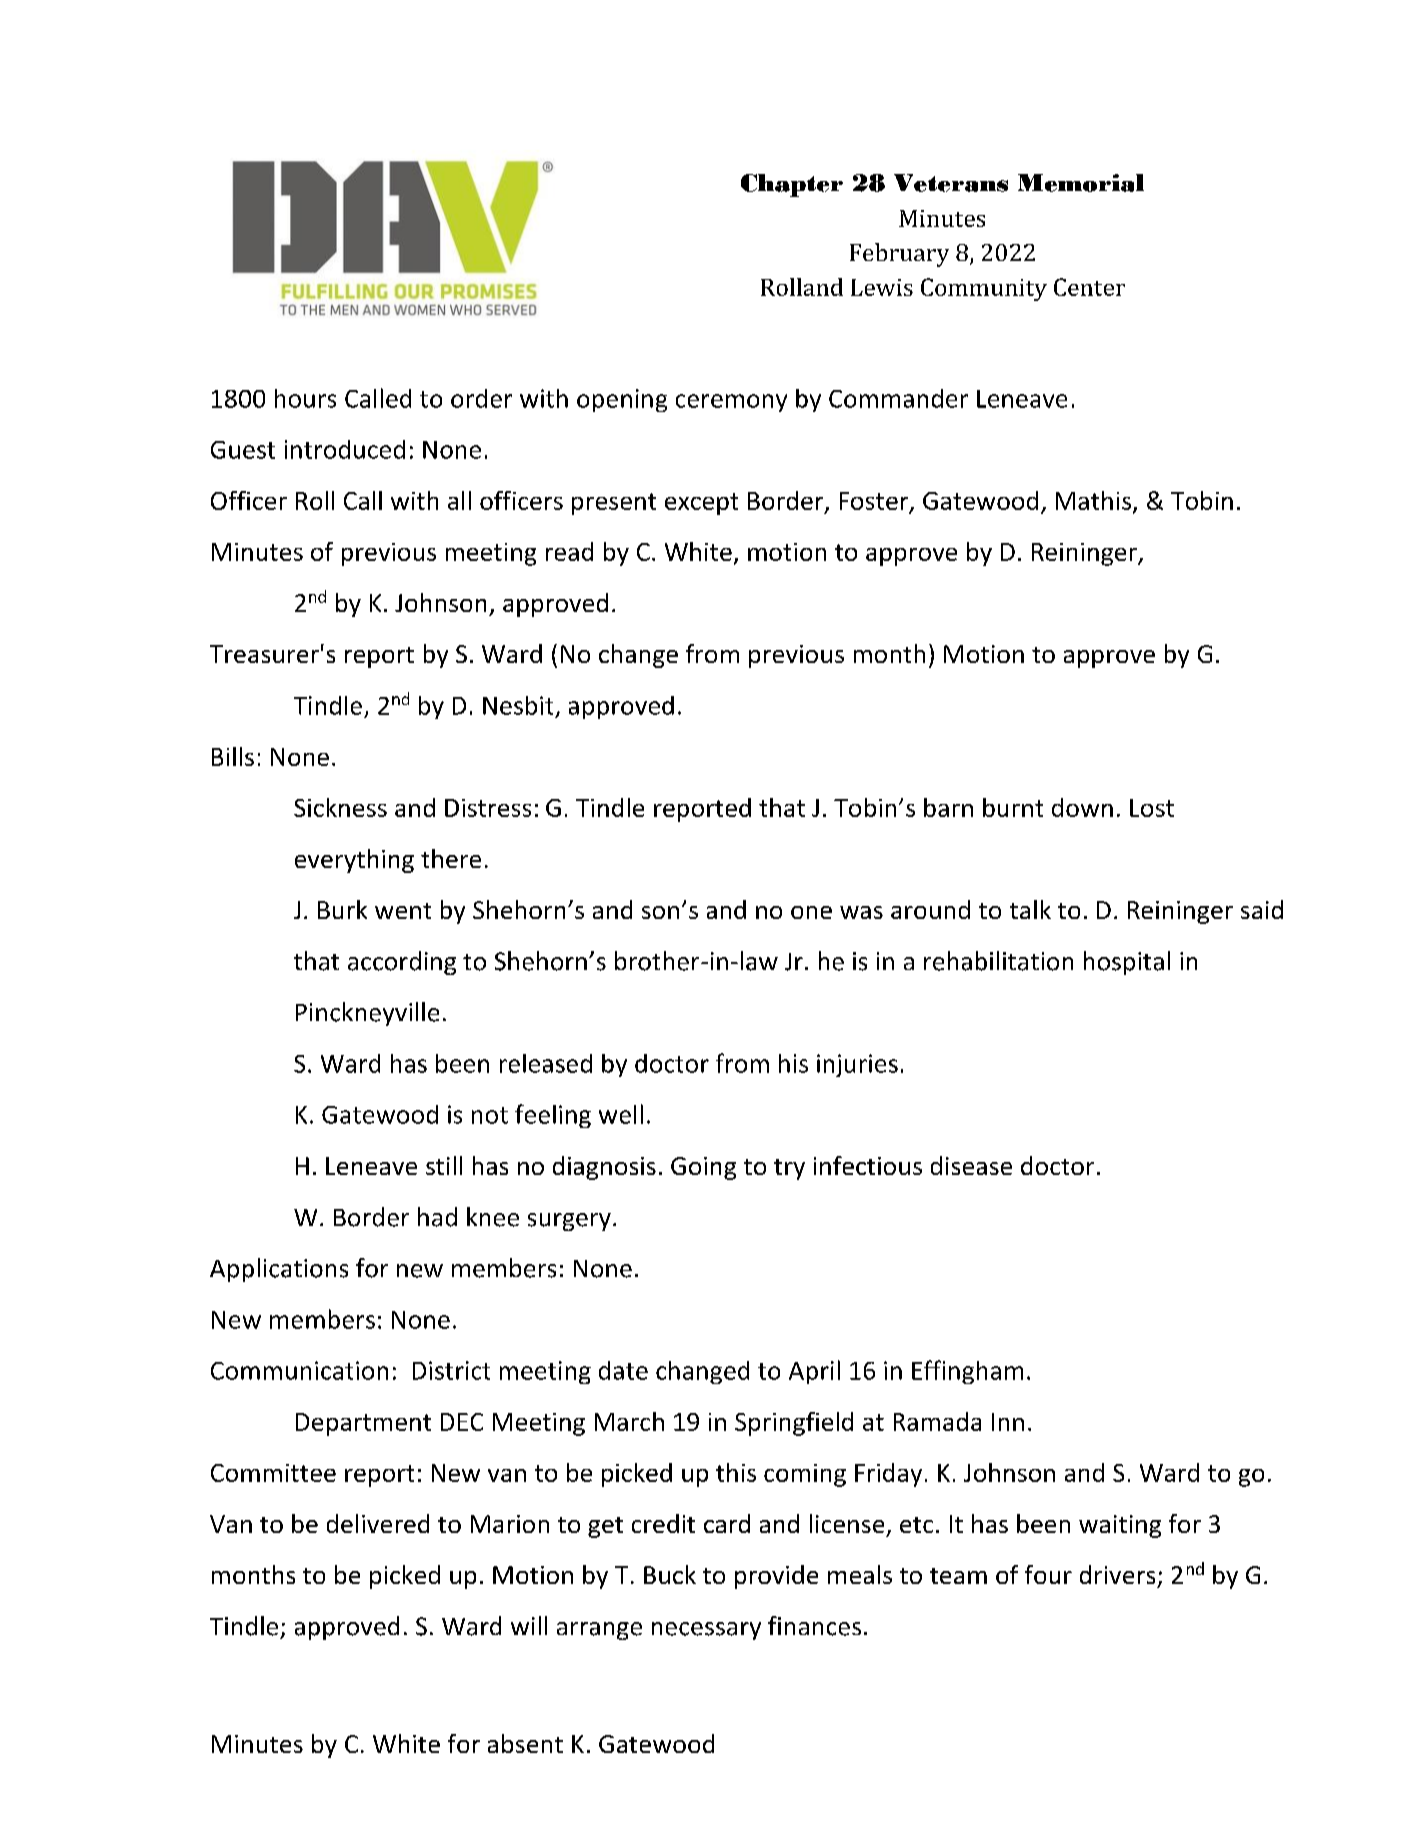 This image has height=1844, width=1425. What do you see at coordinates (1081, 183) in the image?
I see `Memorial` at bounding box center [1081, 183].
